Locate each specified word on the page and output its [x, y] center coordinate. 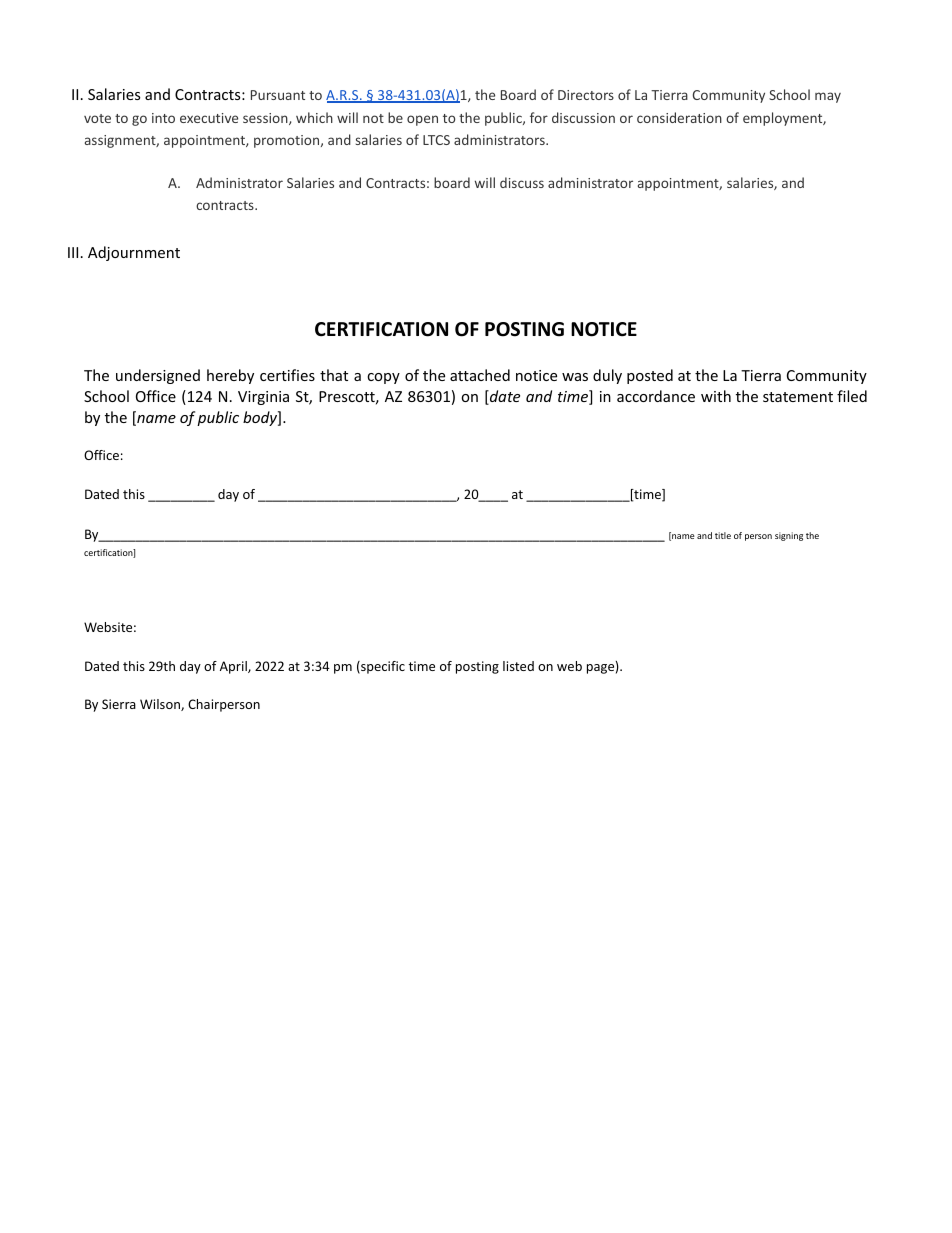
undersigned [158, 376]
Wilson [161, 705]
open [422, 120]
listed [518, 666]
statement [798, 397]
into [163, 118]
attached [480, 375]
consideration [679, 117]
